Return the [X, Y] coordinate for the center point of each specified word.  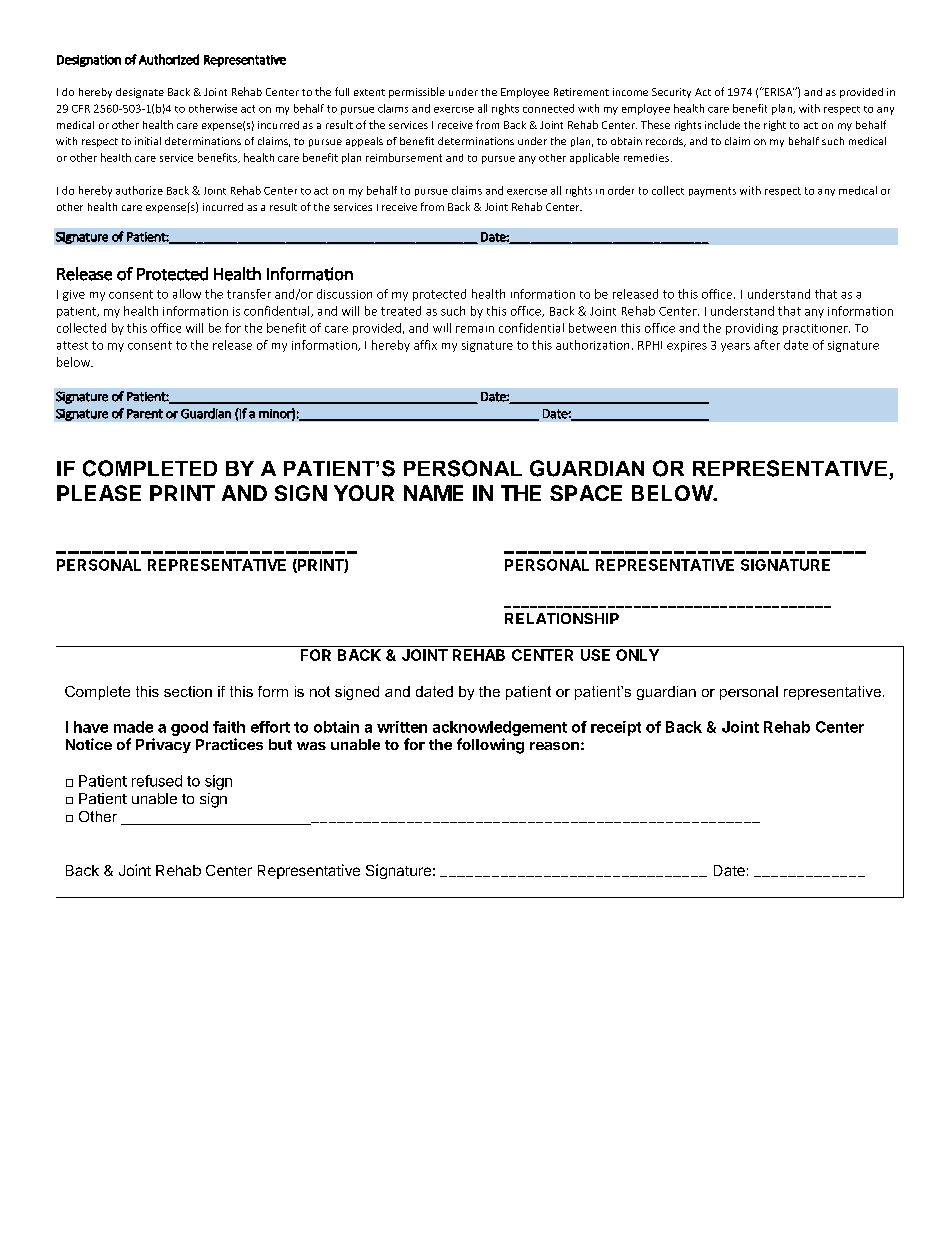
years [735, 347]
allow [187, 294]
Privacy [163, 745]
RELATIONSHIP [562, 618]
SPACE [586, 493]
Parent [145, 414]
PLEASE [99, 493]
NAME [433, 493]
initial [148, 141]
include [722, 124]
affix [425, 345]
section [188, 691]
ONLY [637, 655]
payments [712, 192]
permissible [417, 92]
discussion [344, 294]
